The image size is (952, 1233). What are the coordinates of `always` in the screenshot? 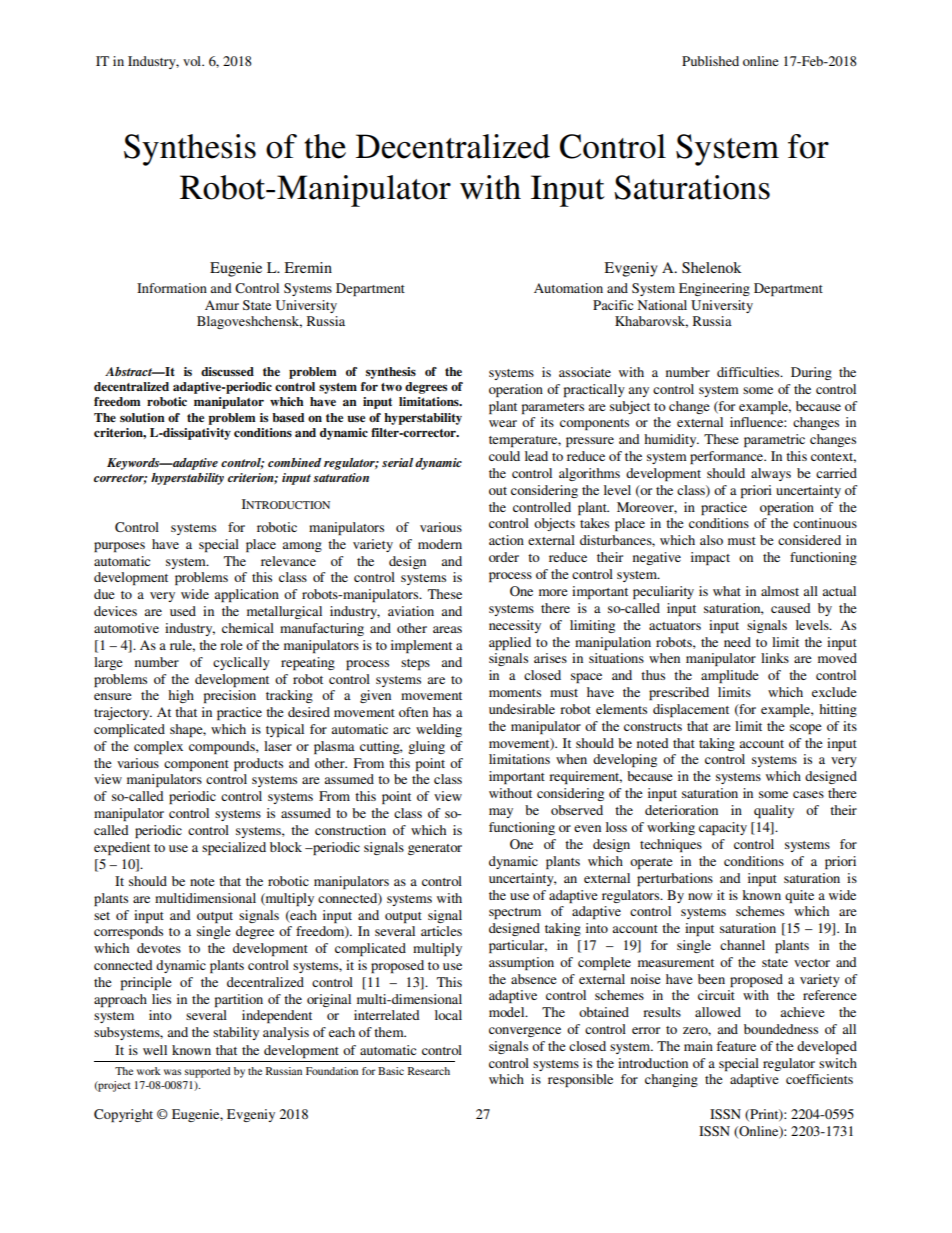 It's located at (771, 474).
